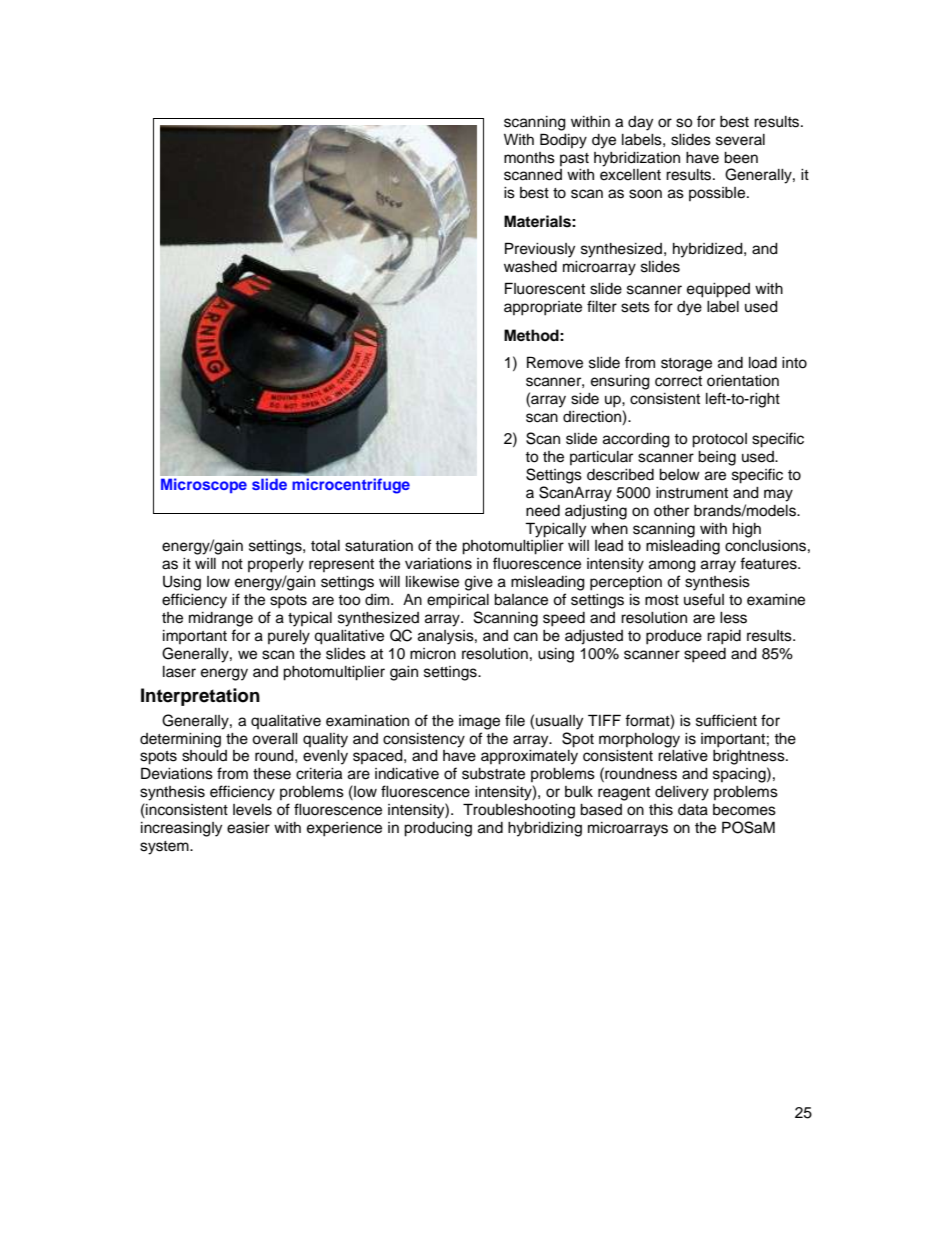  I want to click on becomes, so click(744, 810).
